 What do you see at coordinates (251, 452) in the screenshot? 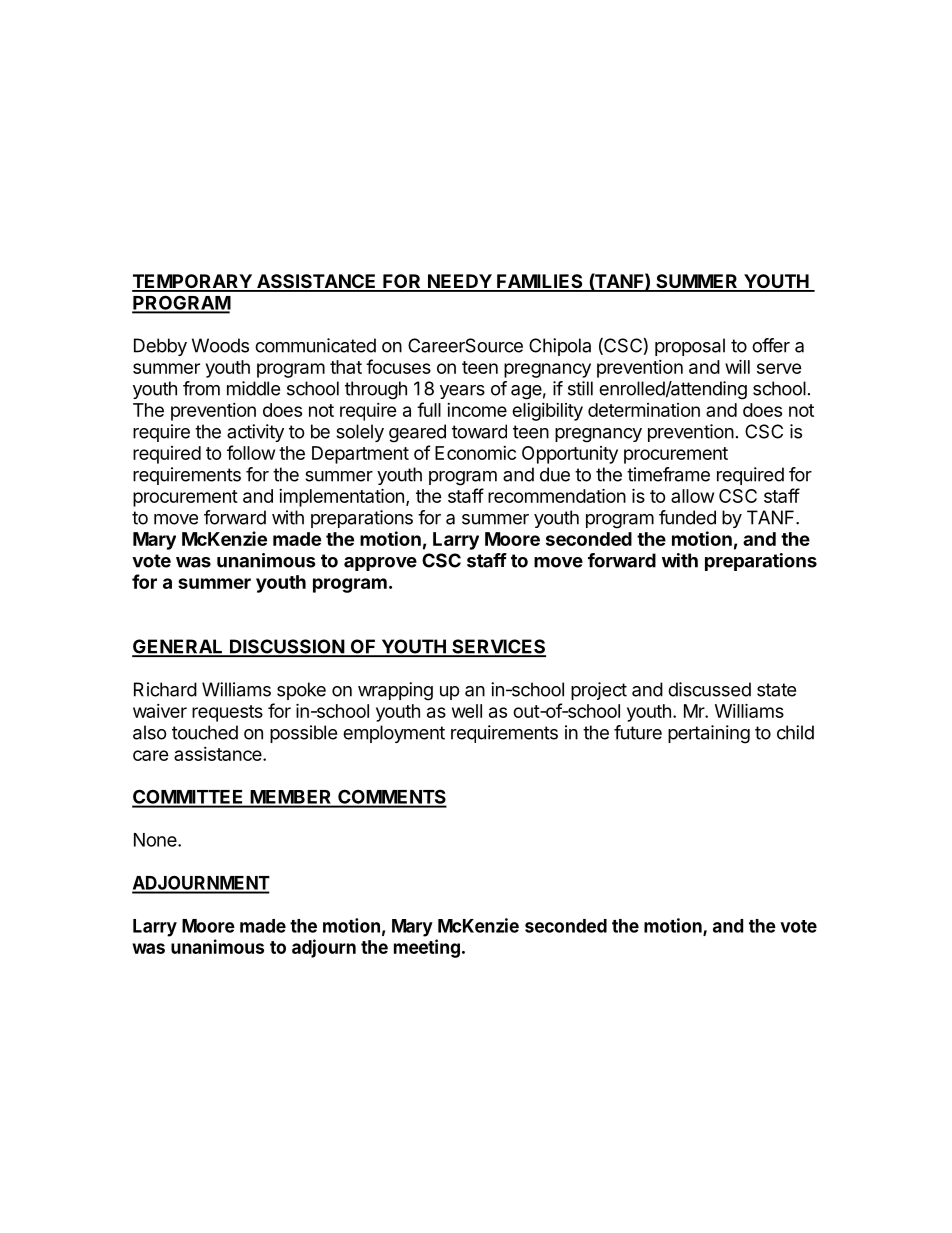
I see `follow` at bounding box center [251, 452].
